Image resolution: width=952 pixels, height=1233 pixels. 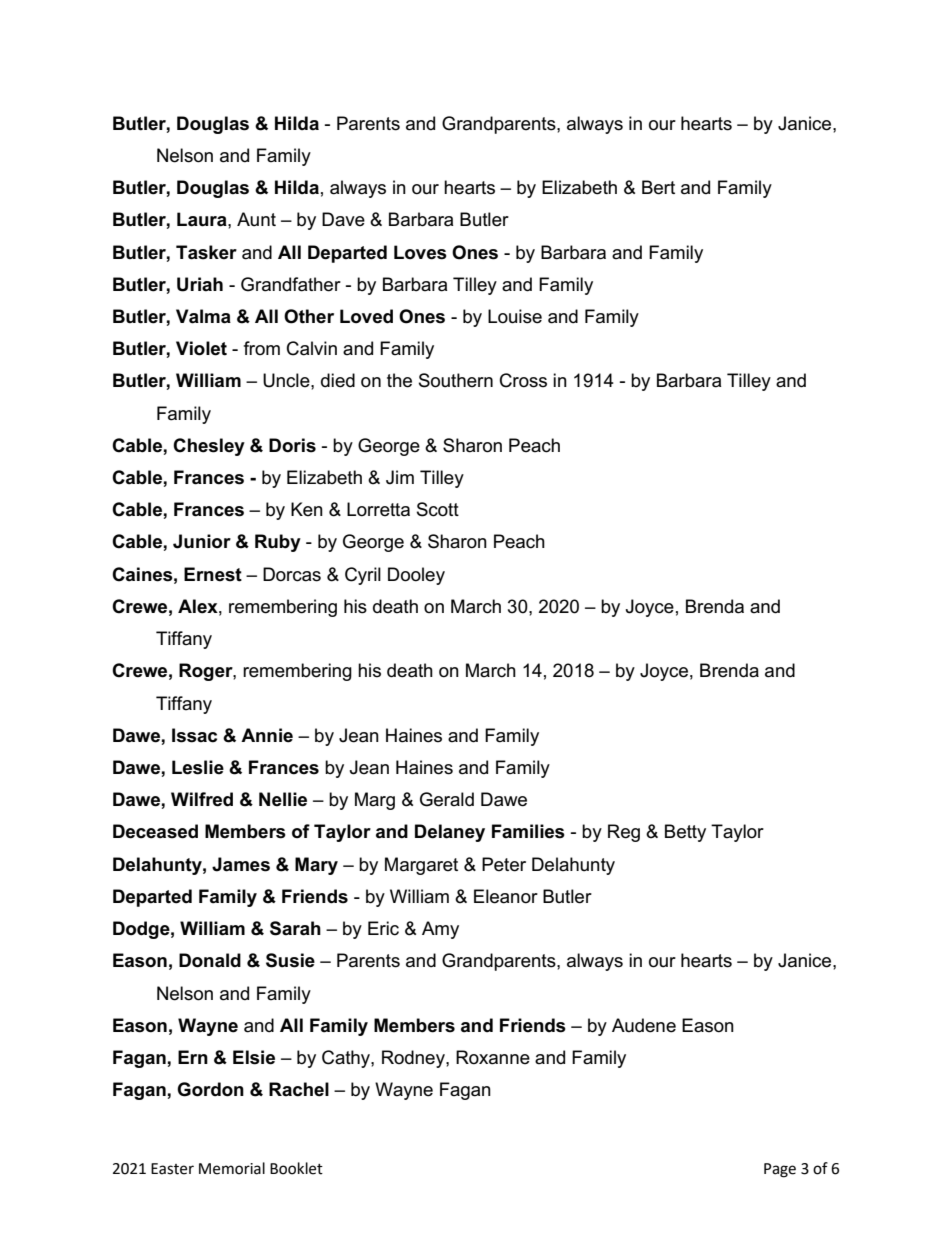 I want to click on Memorial, so click(x=232, y=1168).
